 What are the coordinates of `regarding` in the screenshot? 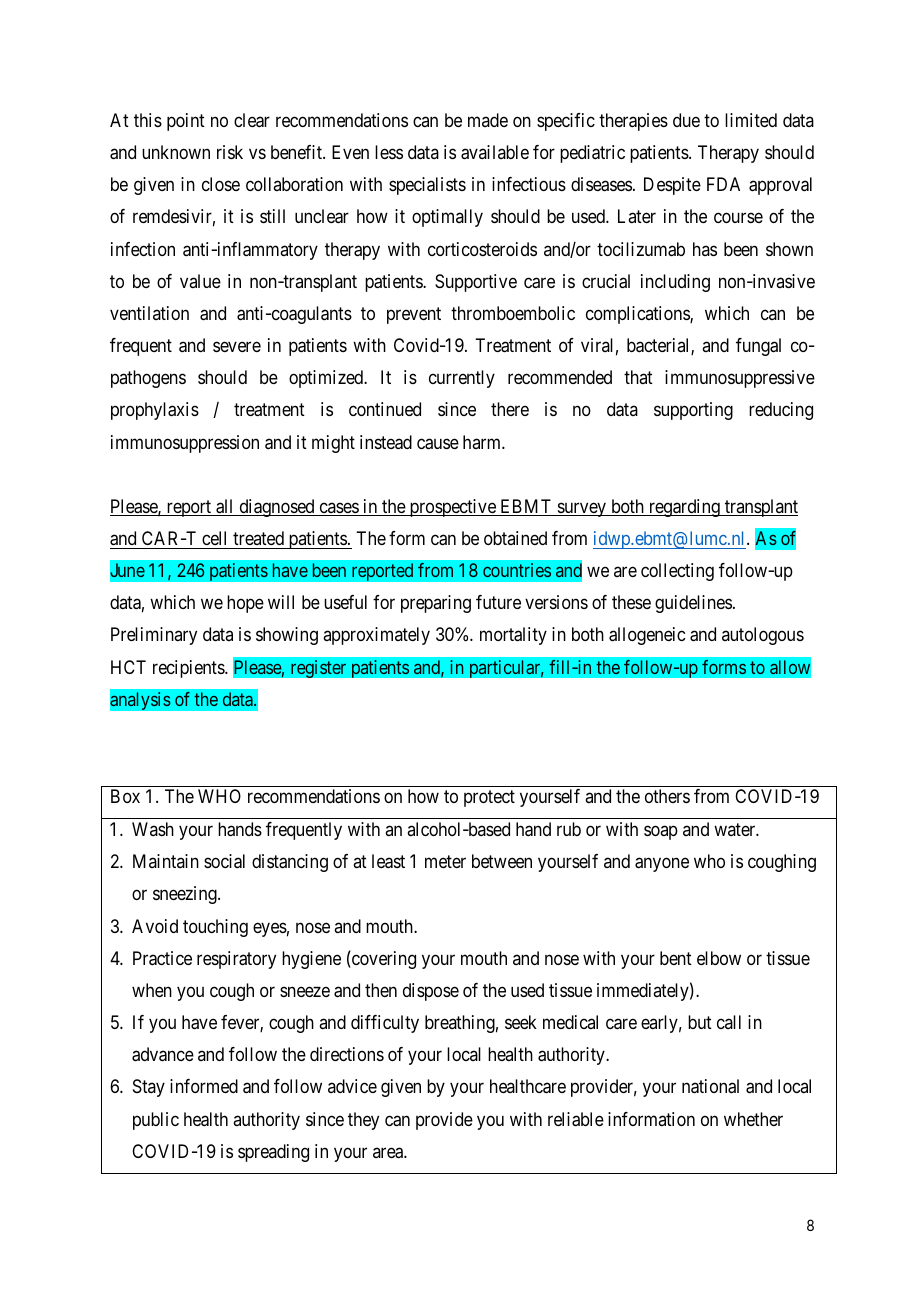 It's located at (684, 508).
